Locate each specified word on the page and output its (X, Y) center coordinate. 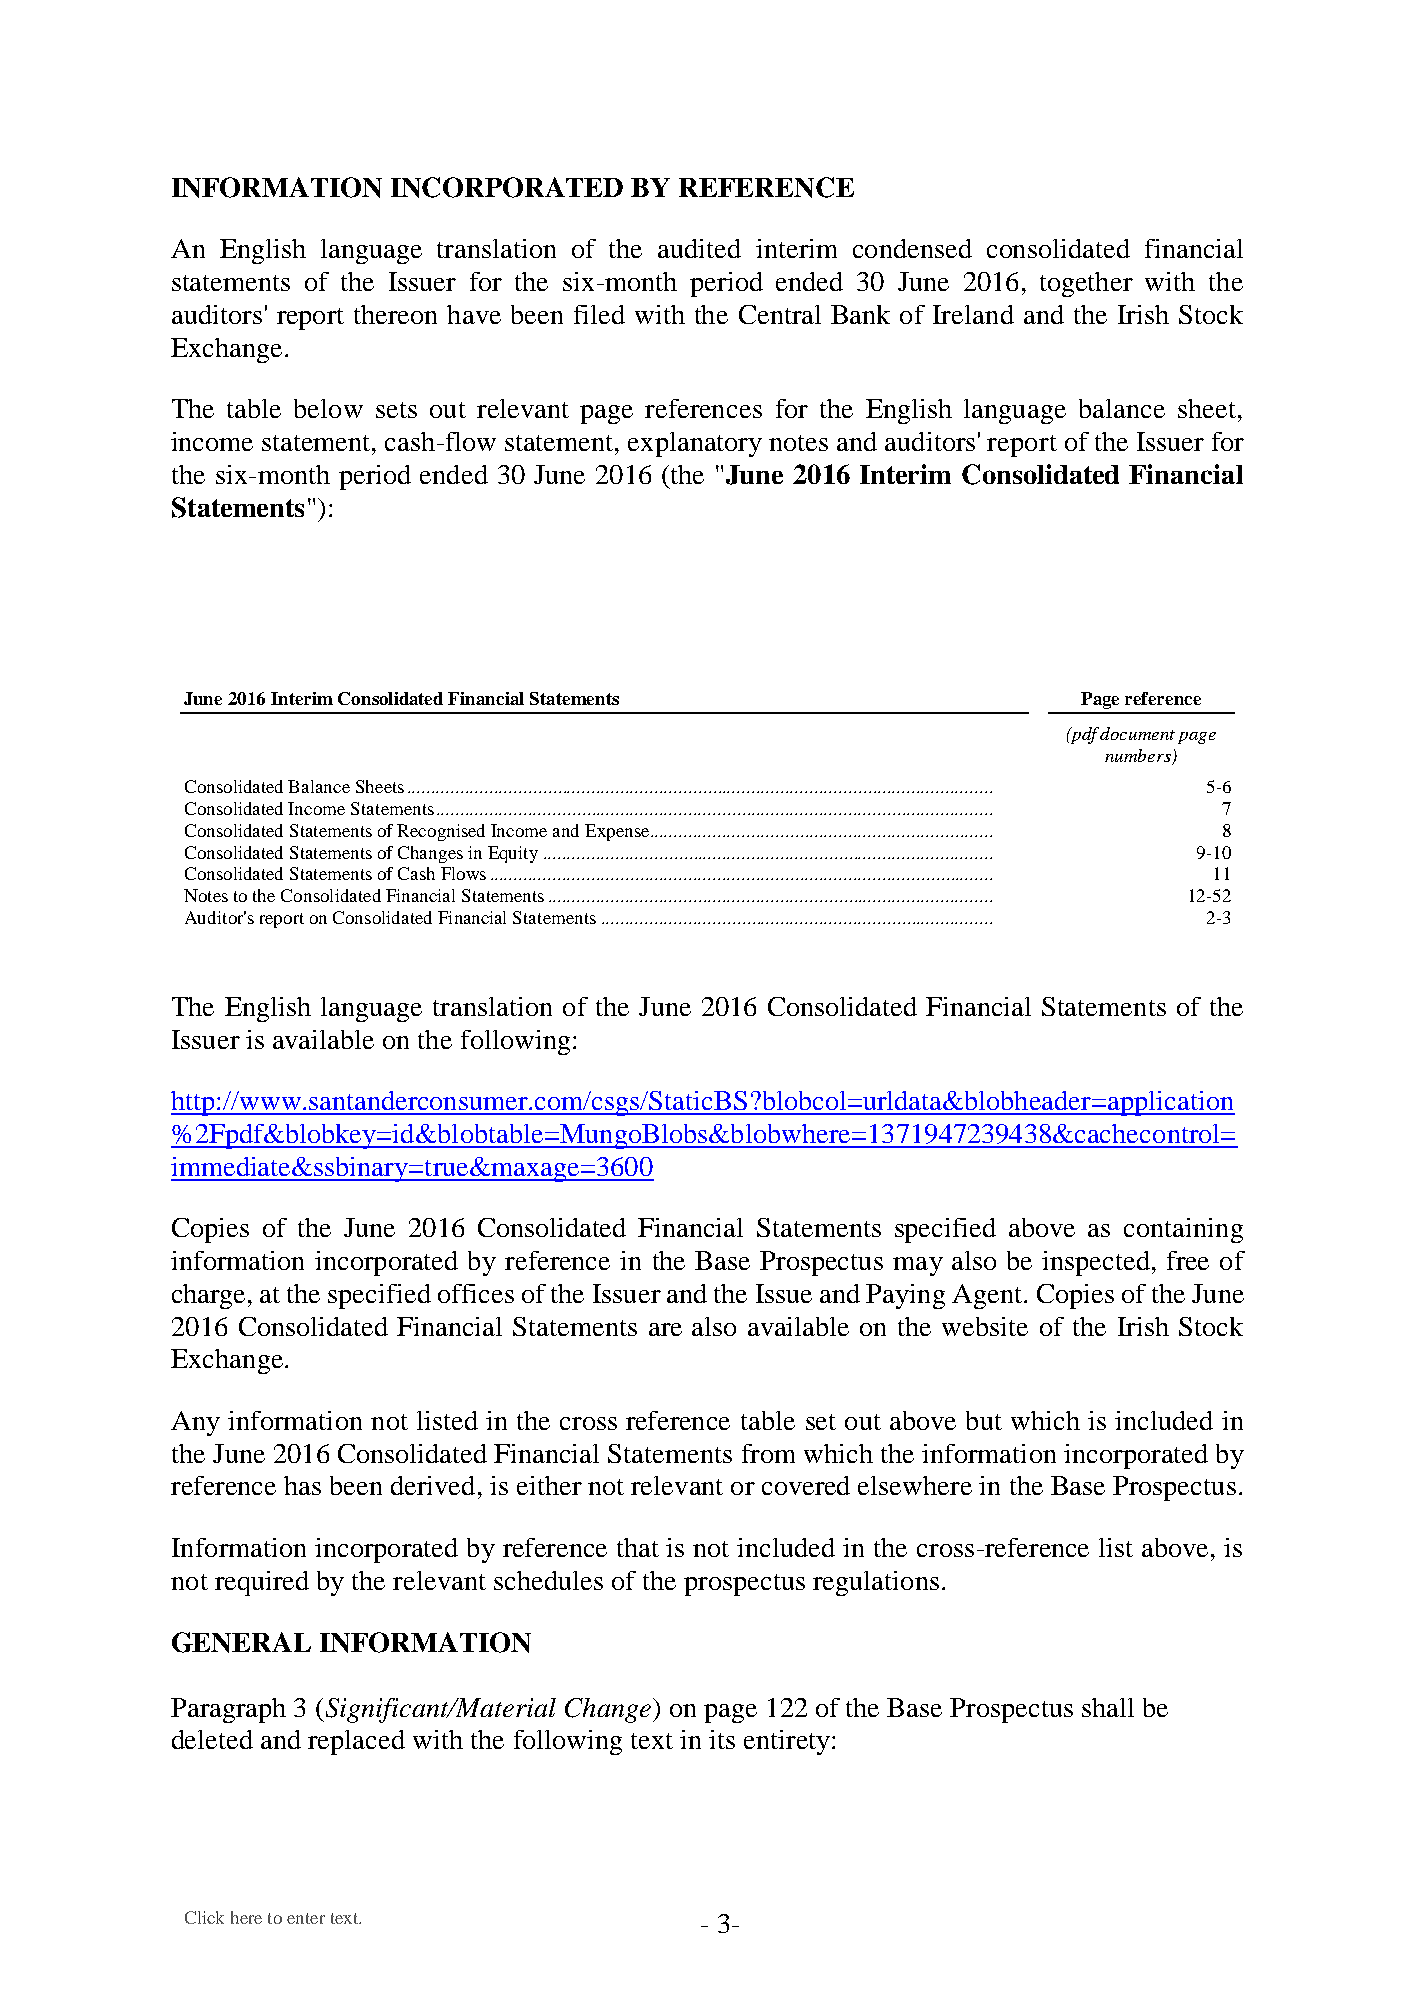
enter (306, 1918)
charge (210, 1296)
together (1086, 284)
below (328, 408)
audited (699, 248)
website (985, 1326)
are (665, 1329)
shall (1108, 1707)
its (722, 1739)
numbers (1138, 755)
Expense (618, 832)
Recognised (441, 832)
